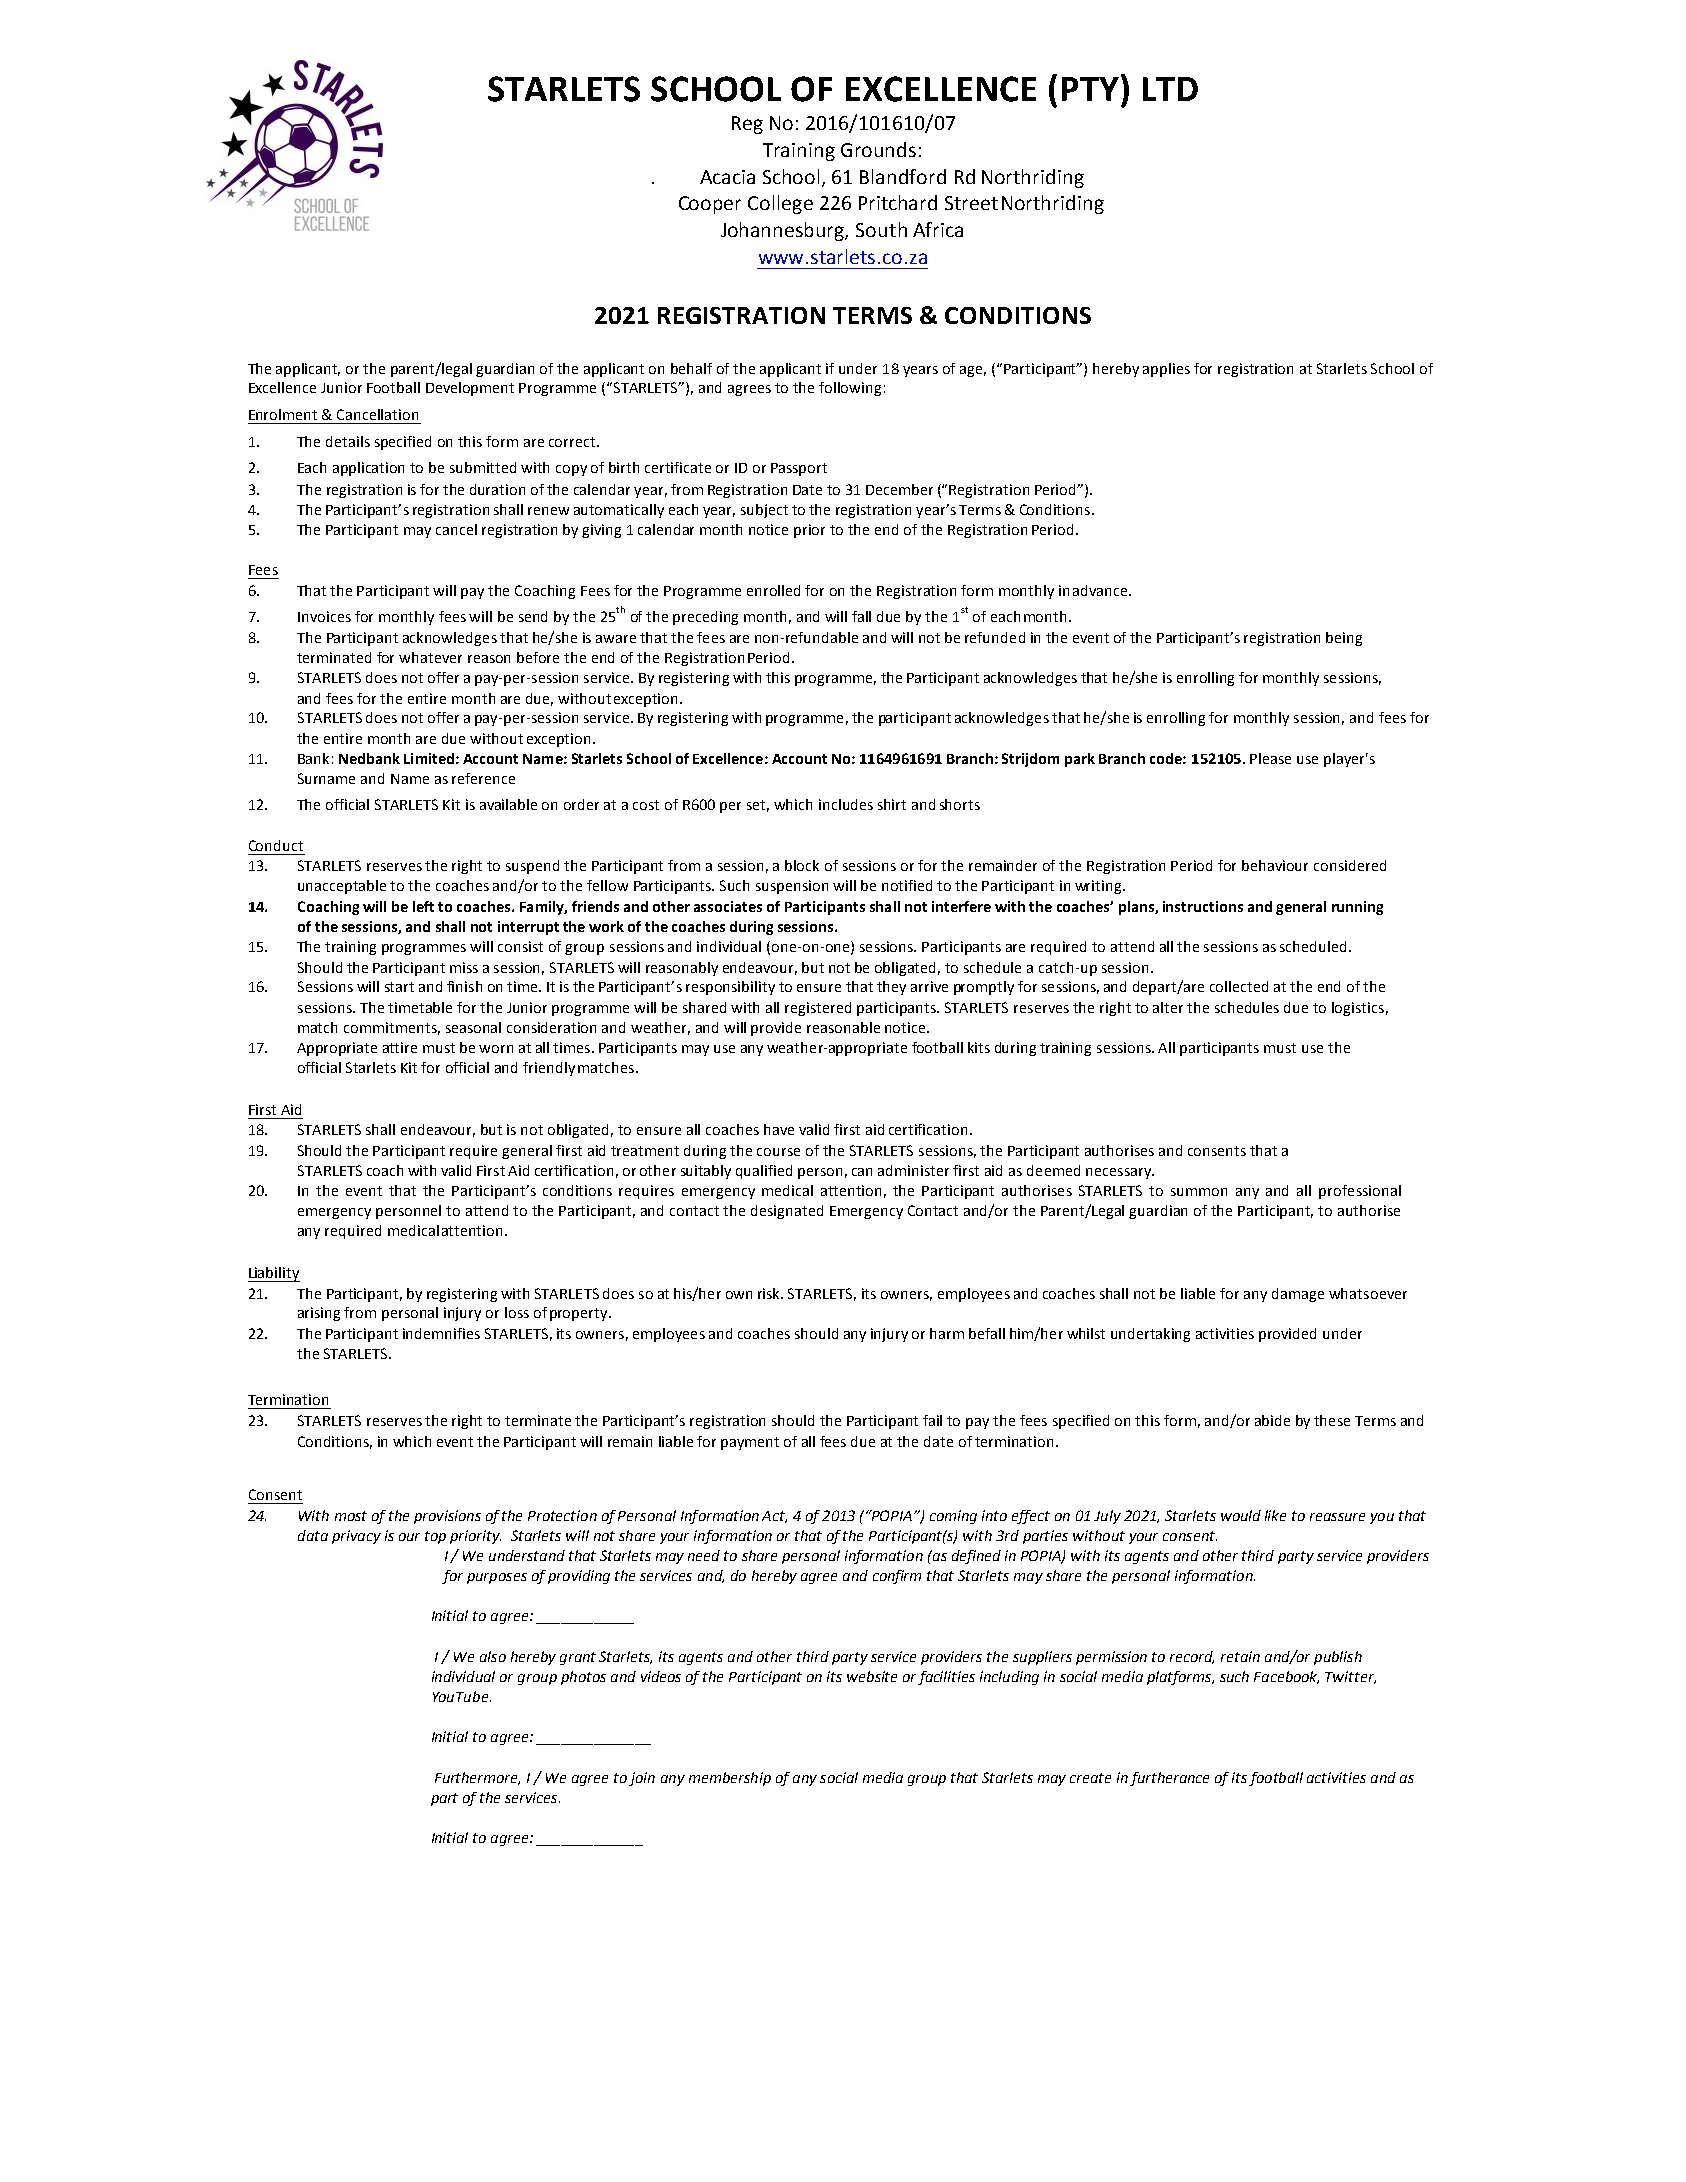  Describe the element at coordinates (423, 906) in the document. I see `left` at that location.
